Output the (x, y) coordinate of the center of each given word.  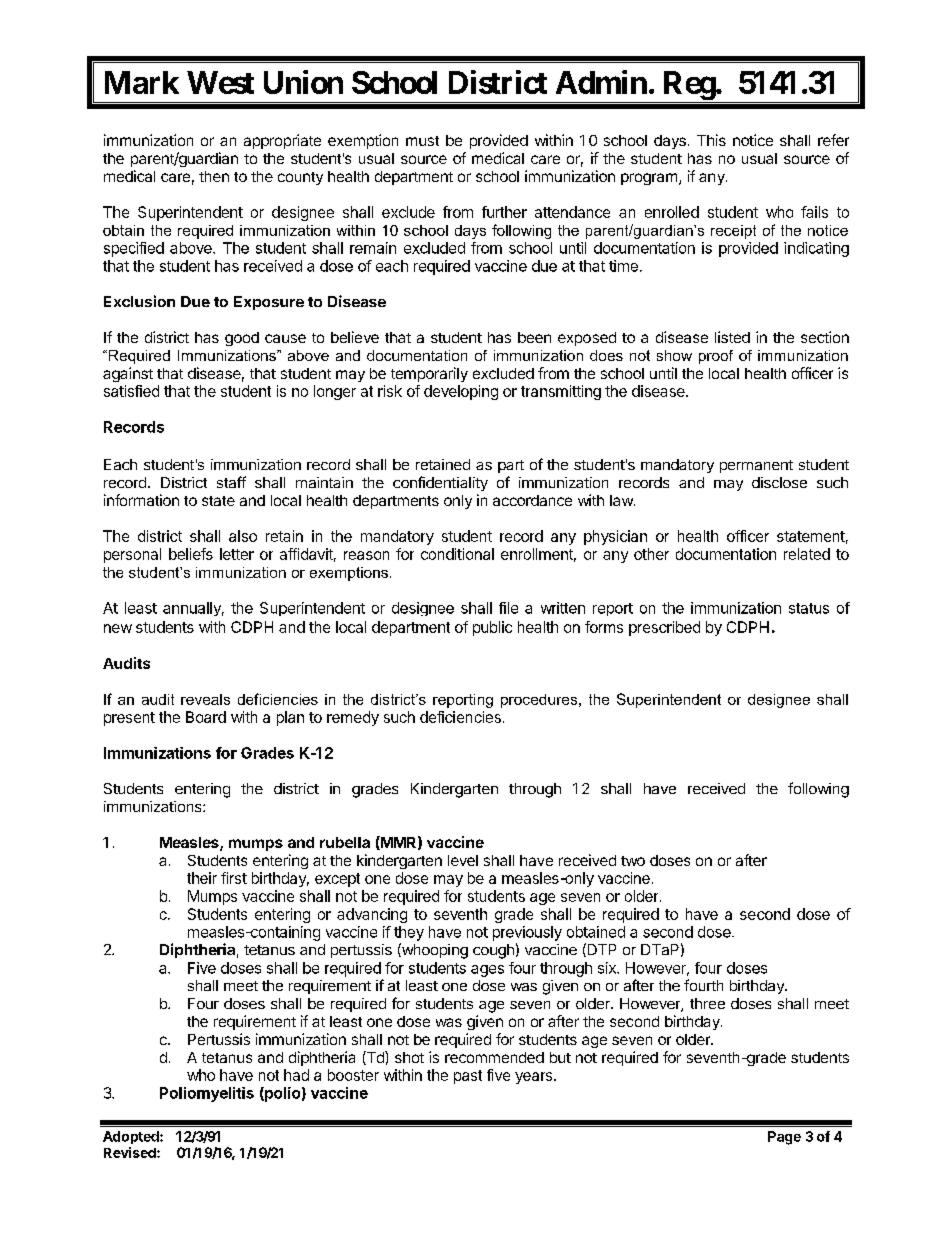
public (492, 628)
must (422, 141)
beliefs (191, 554)
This (711, 140)
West (220, 82)
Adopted (132, 1137)
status (809, 608)
